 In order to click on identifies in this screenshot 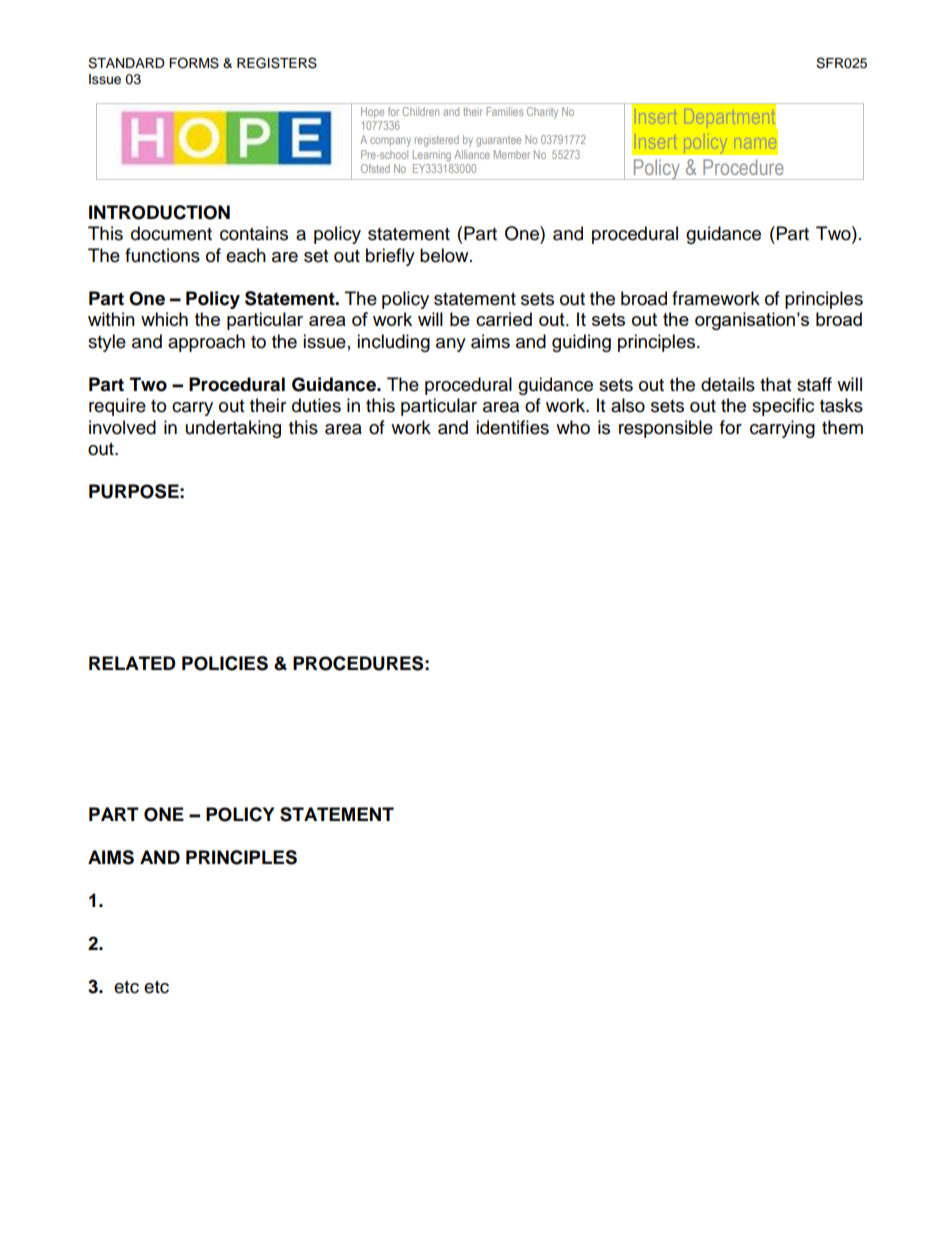, I will do `click(512, 427)`.
